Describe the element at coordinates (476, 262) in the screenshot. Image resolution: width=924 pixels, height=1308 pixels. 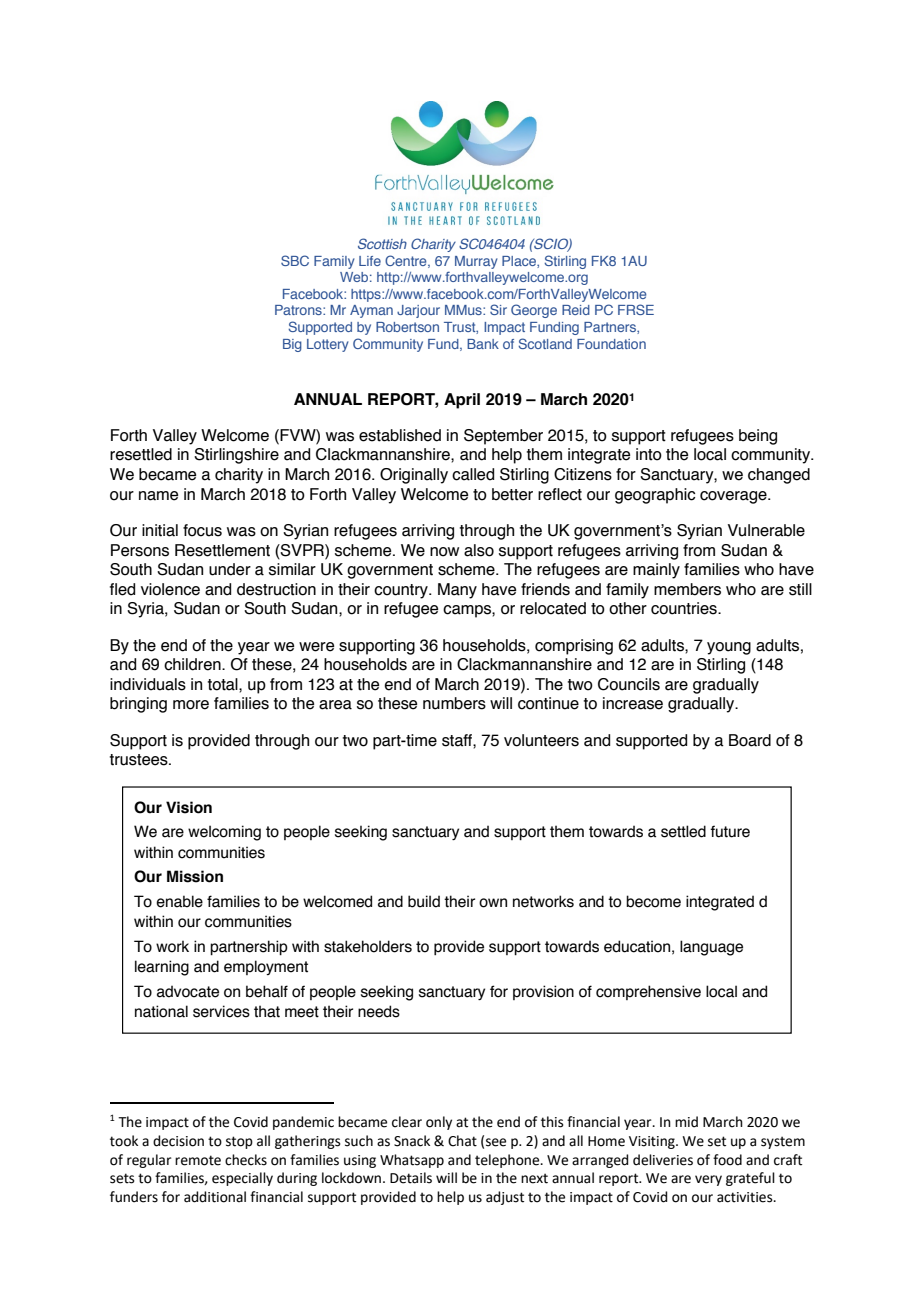
I see `Murray` at that location.
